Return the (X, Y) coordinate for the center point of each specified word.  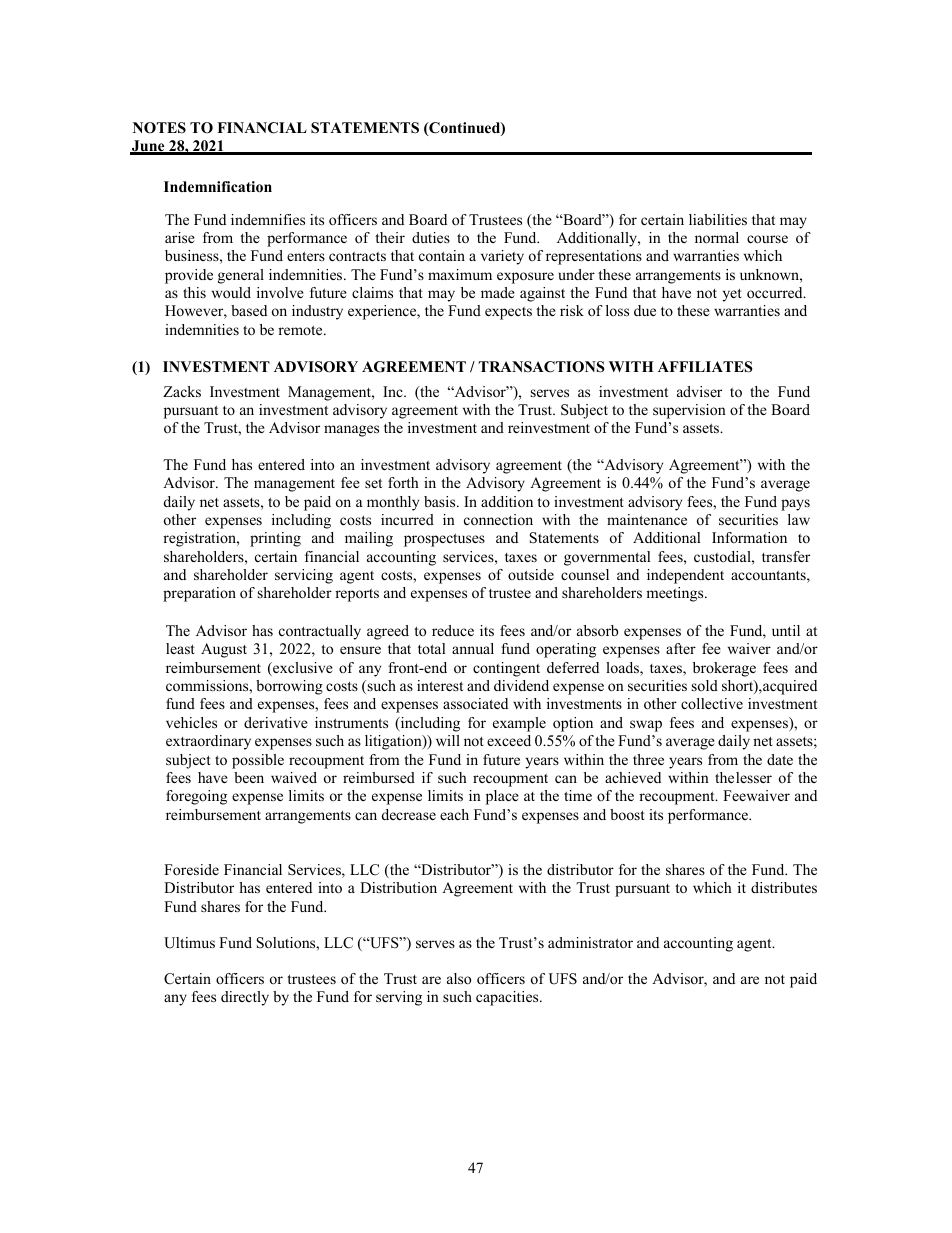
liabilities (718, 219)
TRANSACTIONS (541, 367)
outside (531, 574)
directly (245, 998)
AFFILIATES (705, 367)
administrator (590, 942)
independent (685, 576)
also (459, 978)
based (249, 310)
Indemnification (218, 187)
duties (431, 237)
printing (275, 539)
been (249, 777)
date (780, 759)
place (502, 797)
